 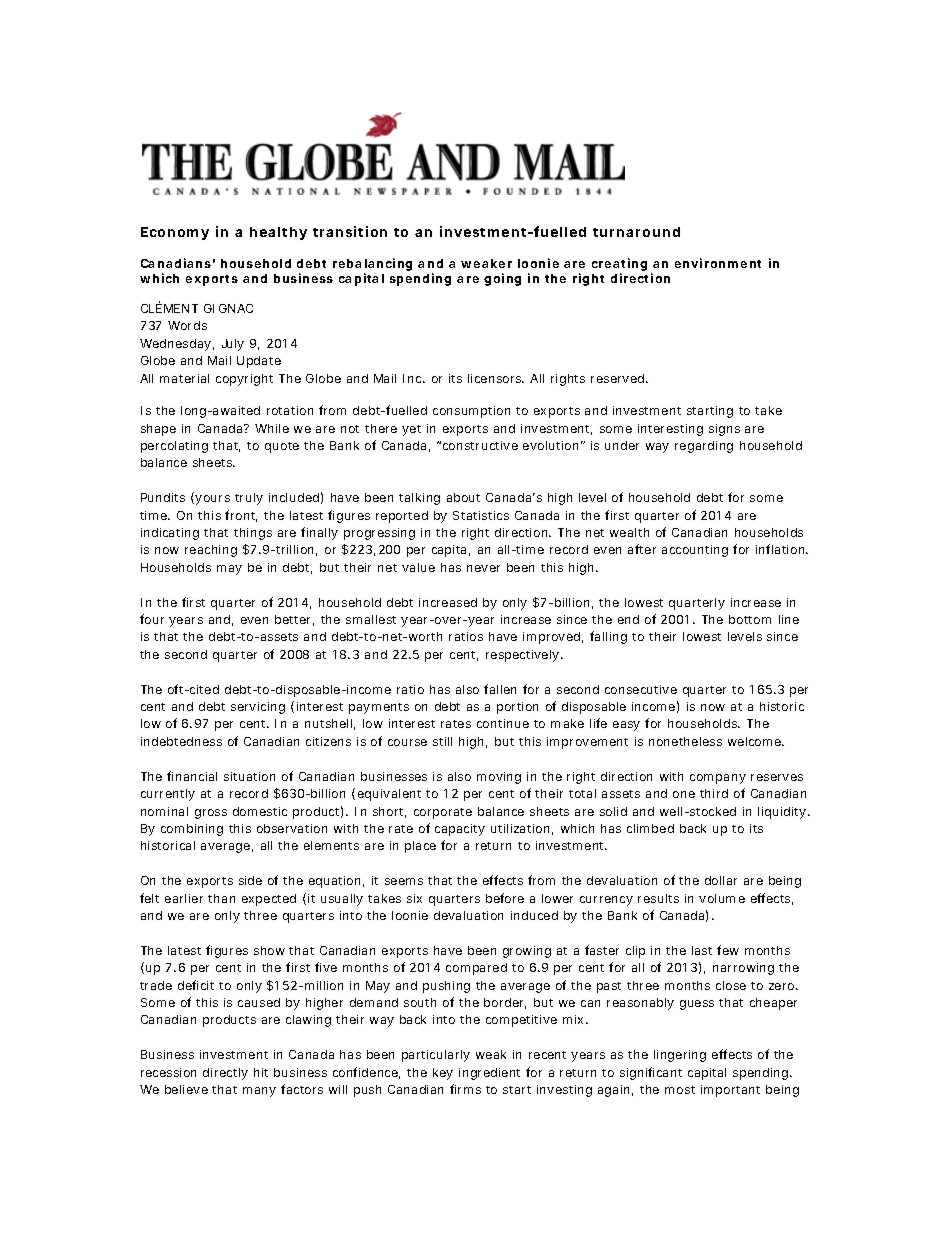 I want to click on directly, so click(x=225, y=1074).
